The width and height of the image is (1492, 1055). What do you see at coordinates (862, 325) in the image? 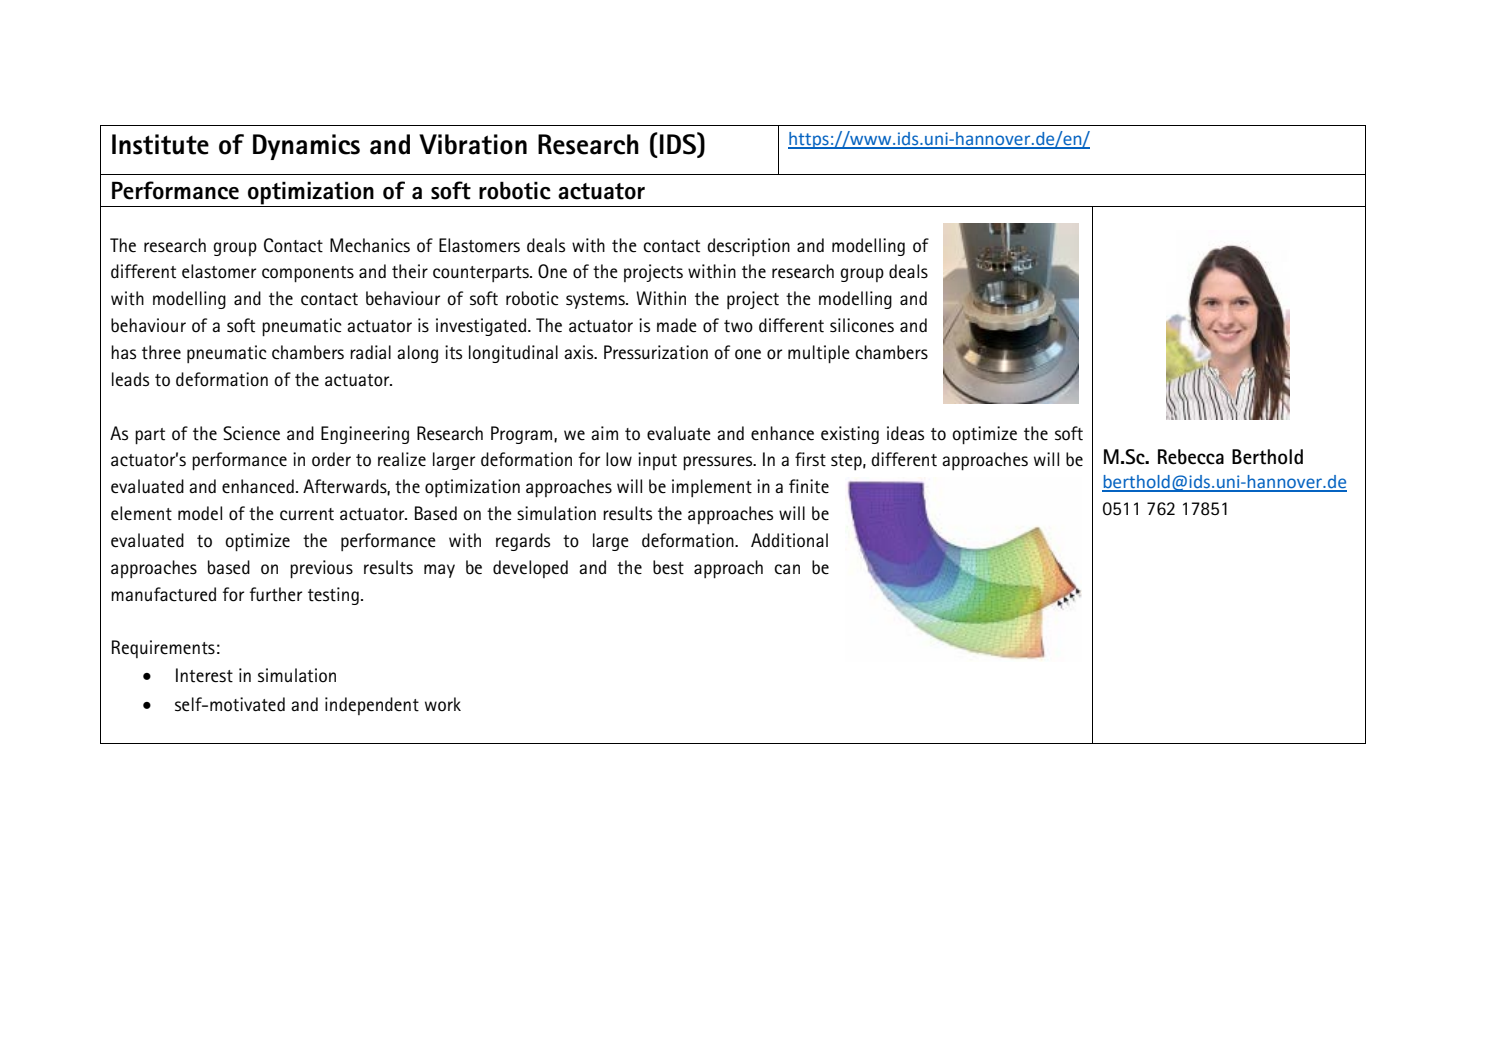
I see `silicones` at bounding box center [862, 325].
